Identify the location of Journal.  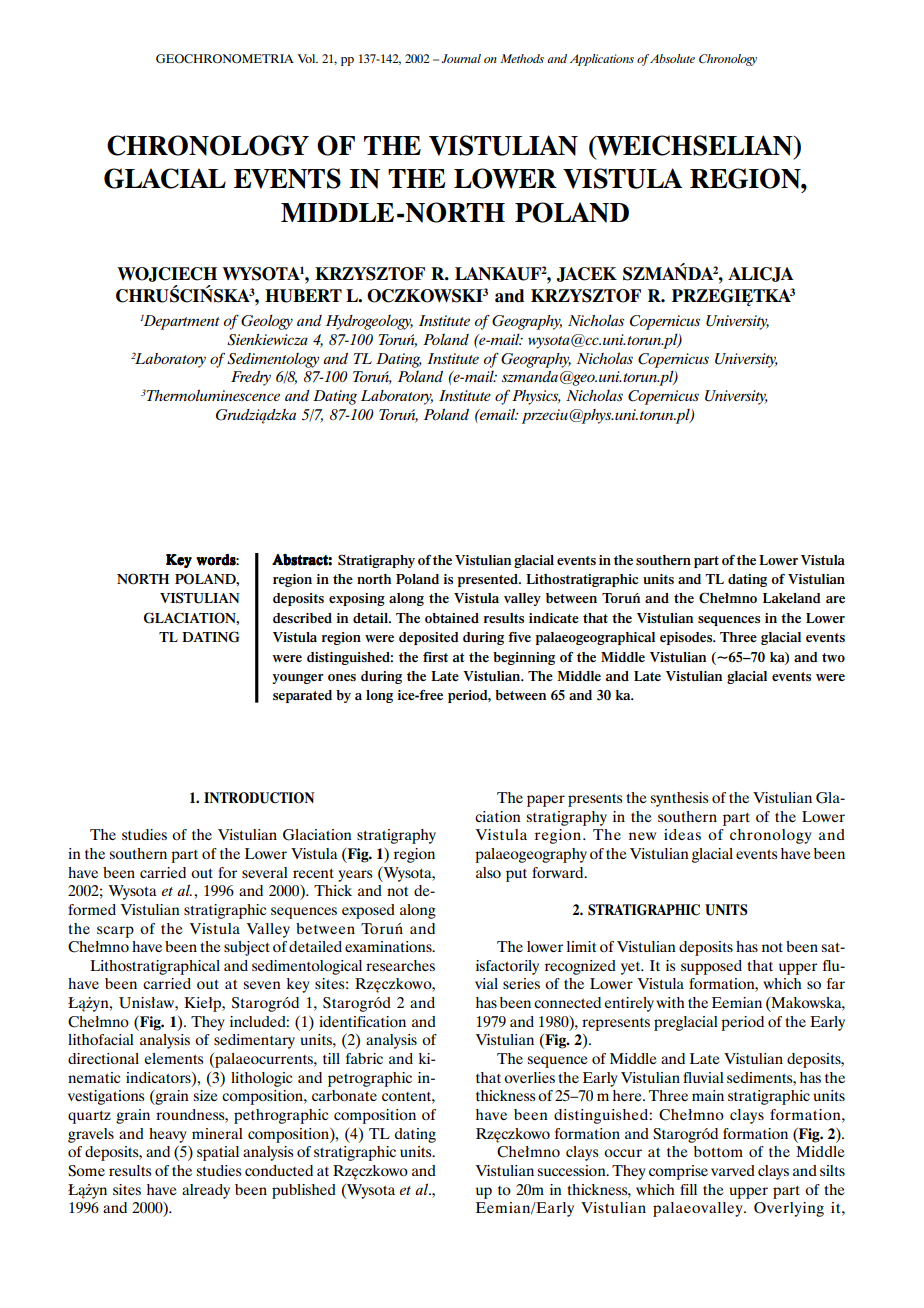
(461, 58).
